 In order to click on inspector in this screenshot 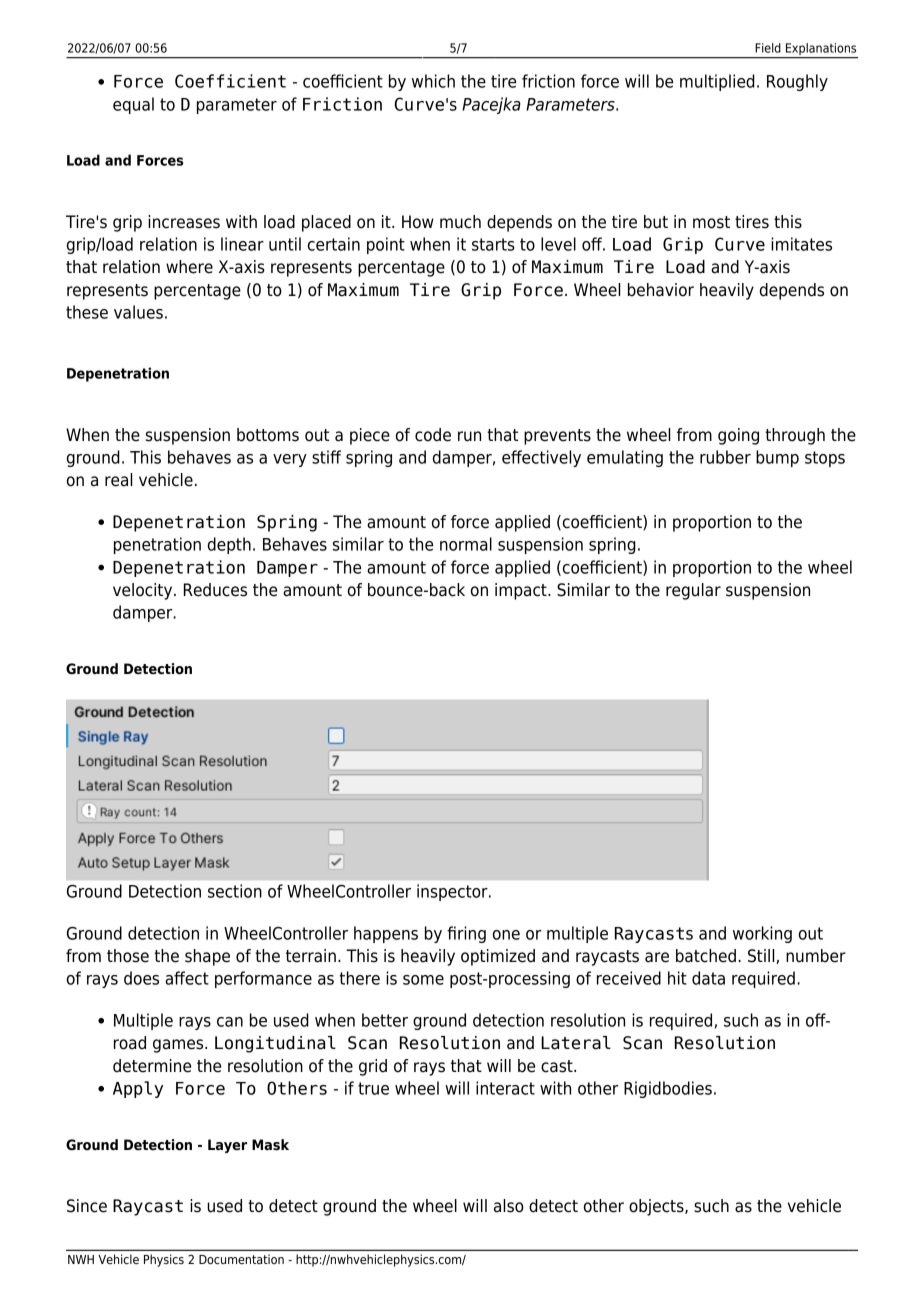, I will do `click(453, 892)`.
